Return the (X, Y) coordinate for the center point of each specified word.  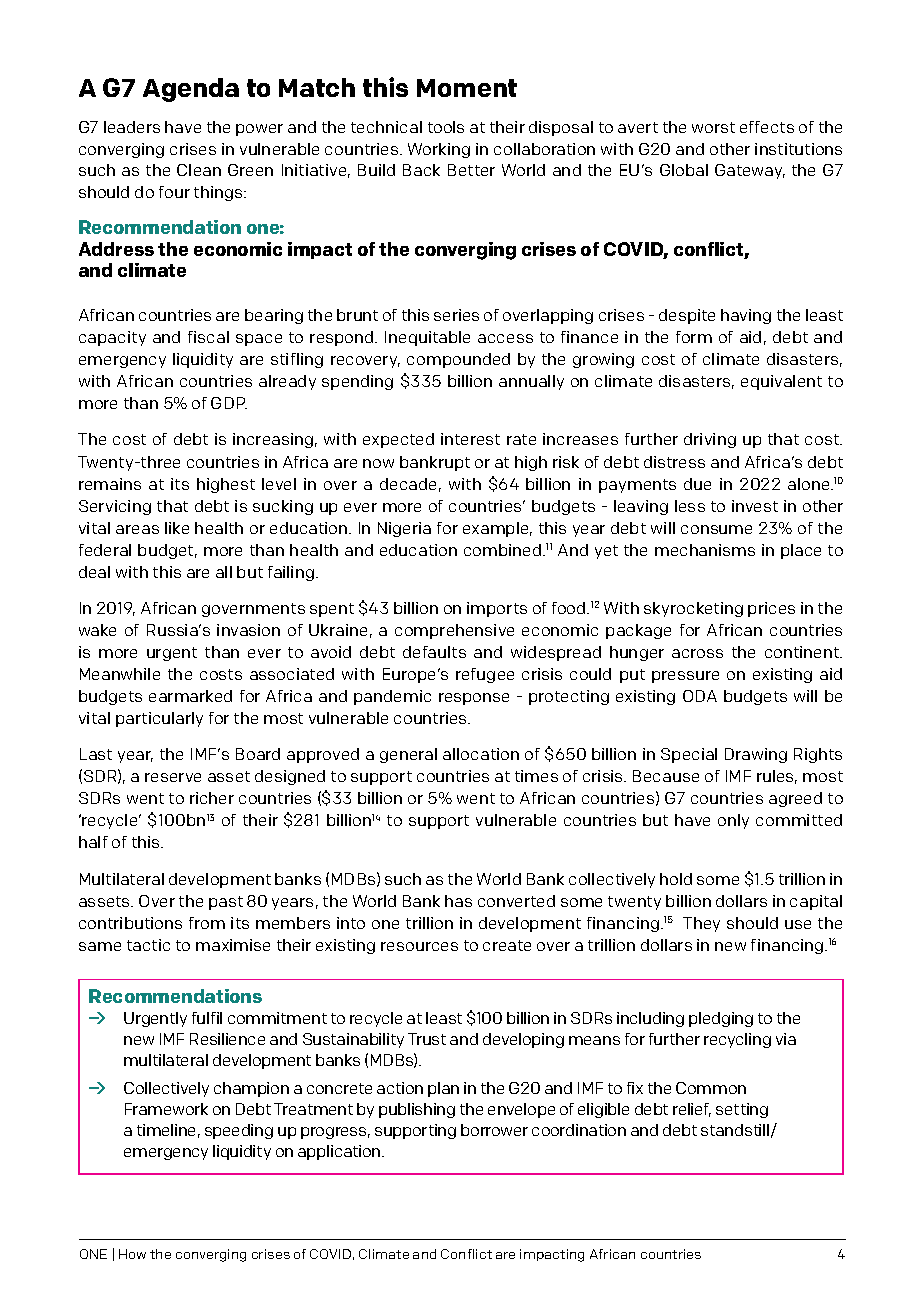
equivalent (781, 382)
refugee (485, 675)
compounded (458, 360)
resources (419, 946)
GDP (229, 403)
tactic (148, 945)
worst (713, 127)
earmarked (190, 696)
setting (742, 1110)
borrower (494, 1130)
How (132, 1254)
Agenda (191, 90)
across (697, 653)
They (701, 924)
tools (446, 127)
